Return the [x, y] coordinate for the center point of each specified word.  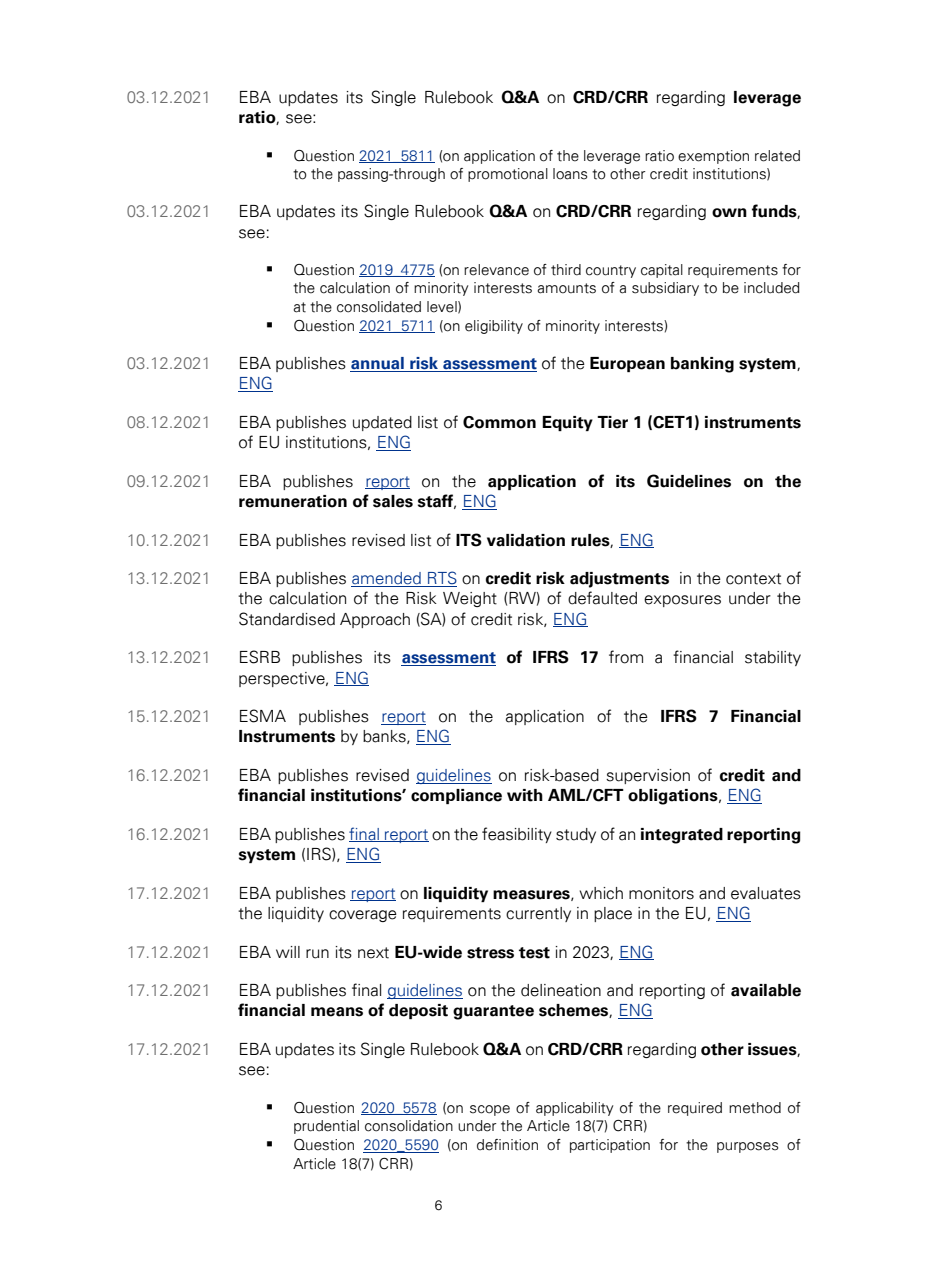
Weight [470, 599]
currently [538, 914]
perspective [283, 679]
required [695, 1109]
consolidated [379, 307]
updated [382, 423]
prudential [326, 1127]
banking [702, 365]
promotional [508, 175]
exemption [713, 157]
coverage [363, 916]
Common [499, 422]
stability [773, 658]
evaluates [766, 893]
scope [490, 1110]
